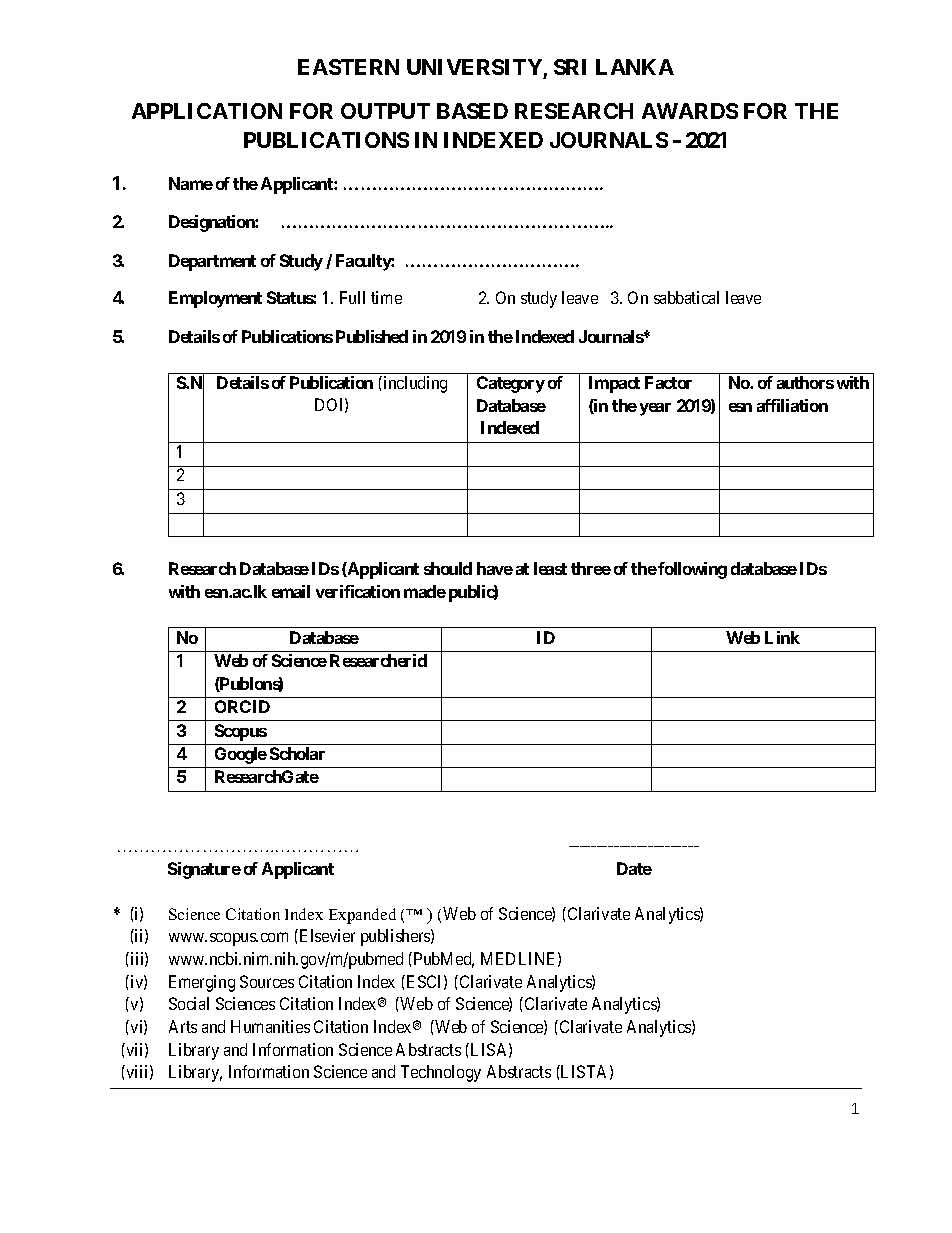 This page has width=952, height=1233. I want to click on Date, so click(634, 868).
